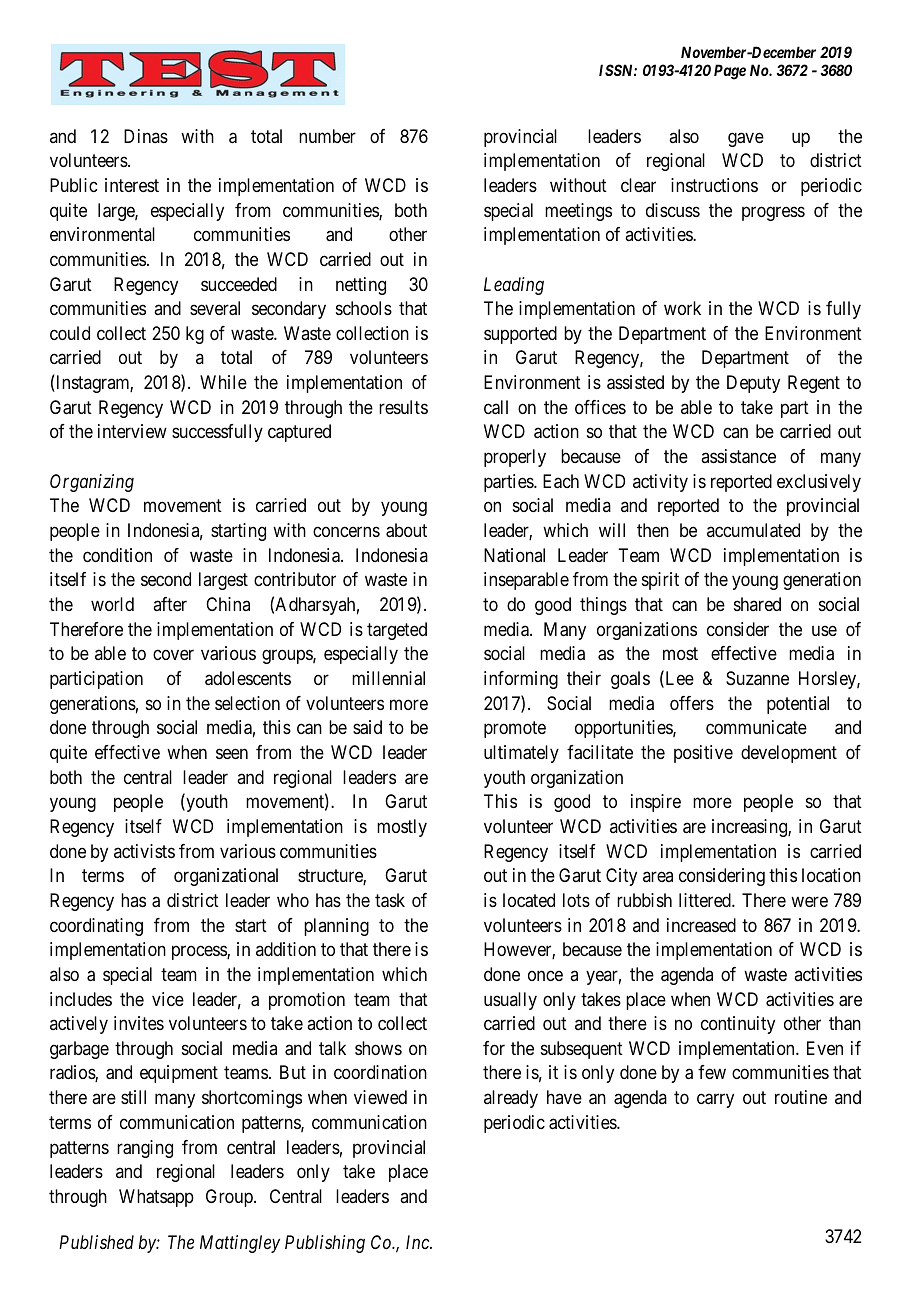  Describe the element at coordinates (156, 1198) in the screenshot. I see `Whatsapp` at that location.
